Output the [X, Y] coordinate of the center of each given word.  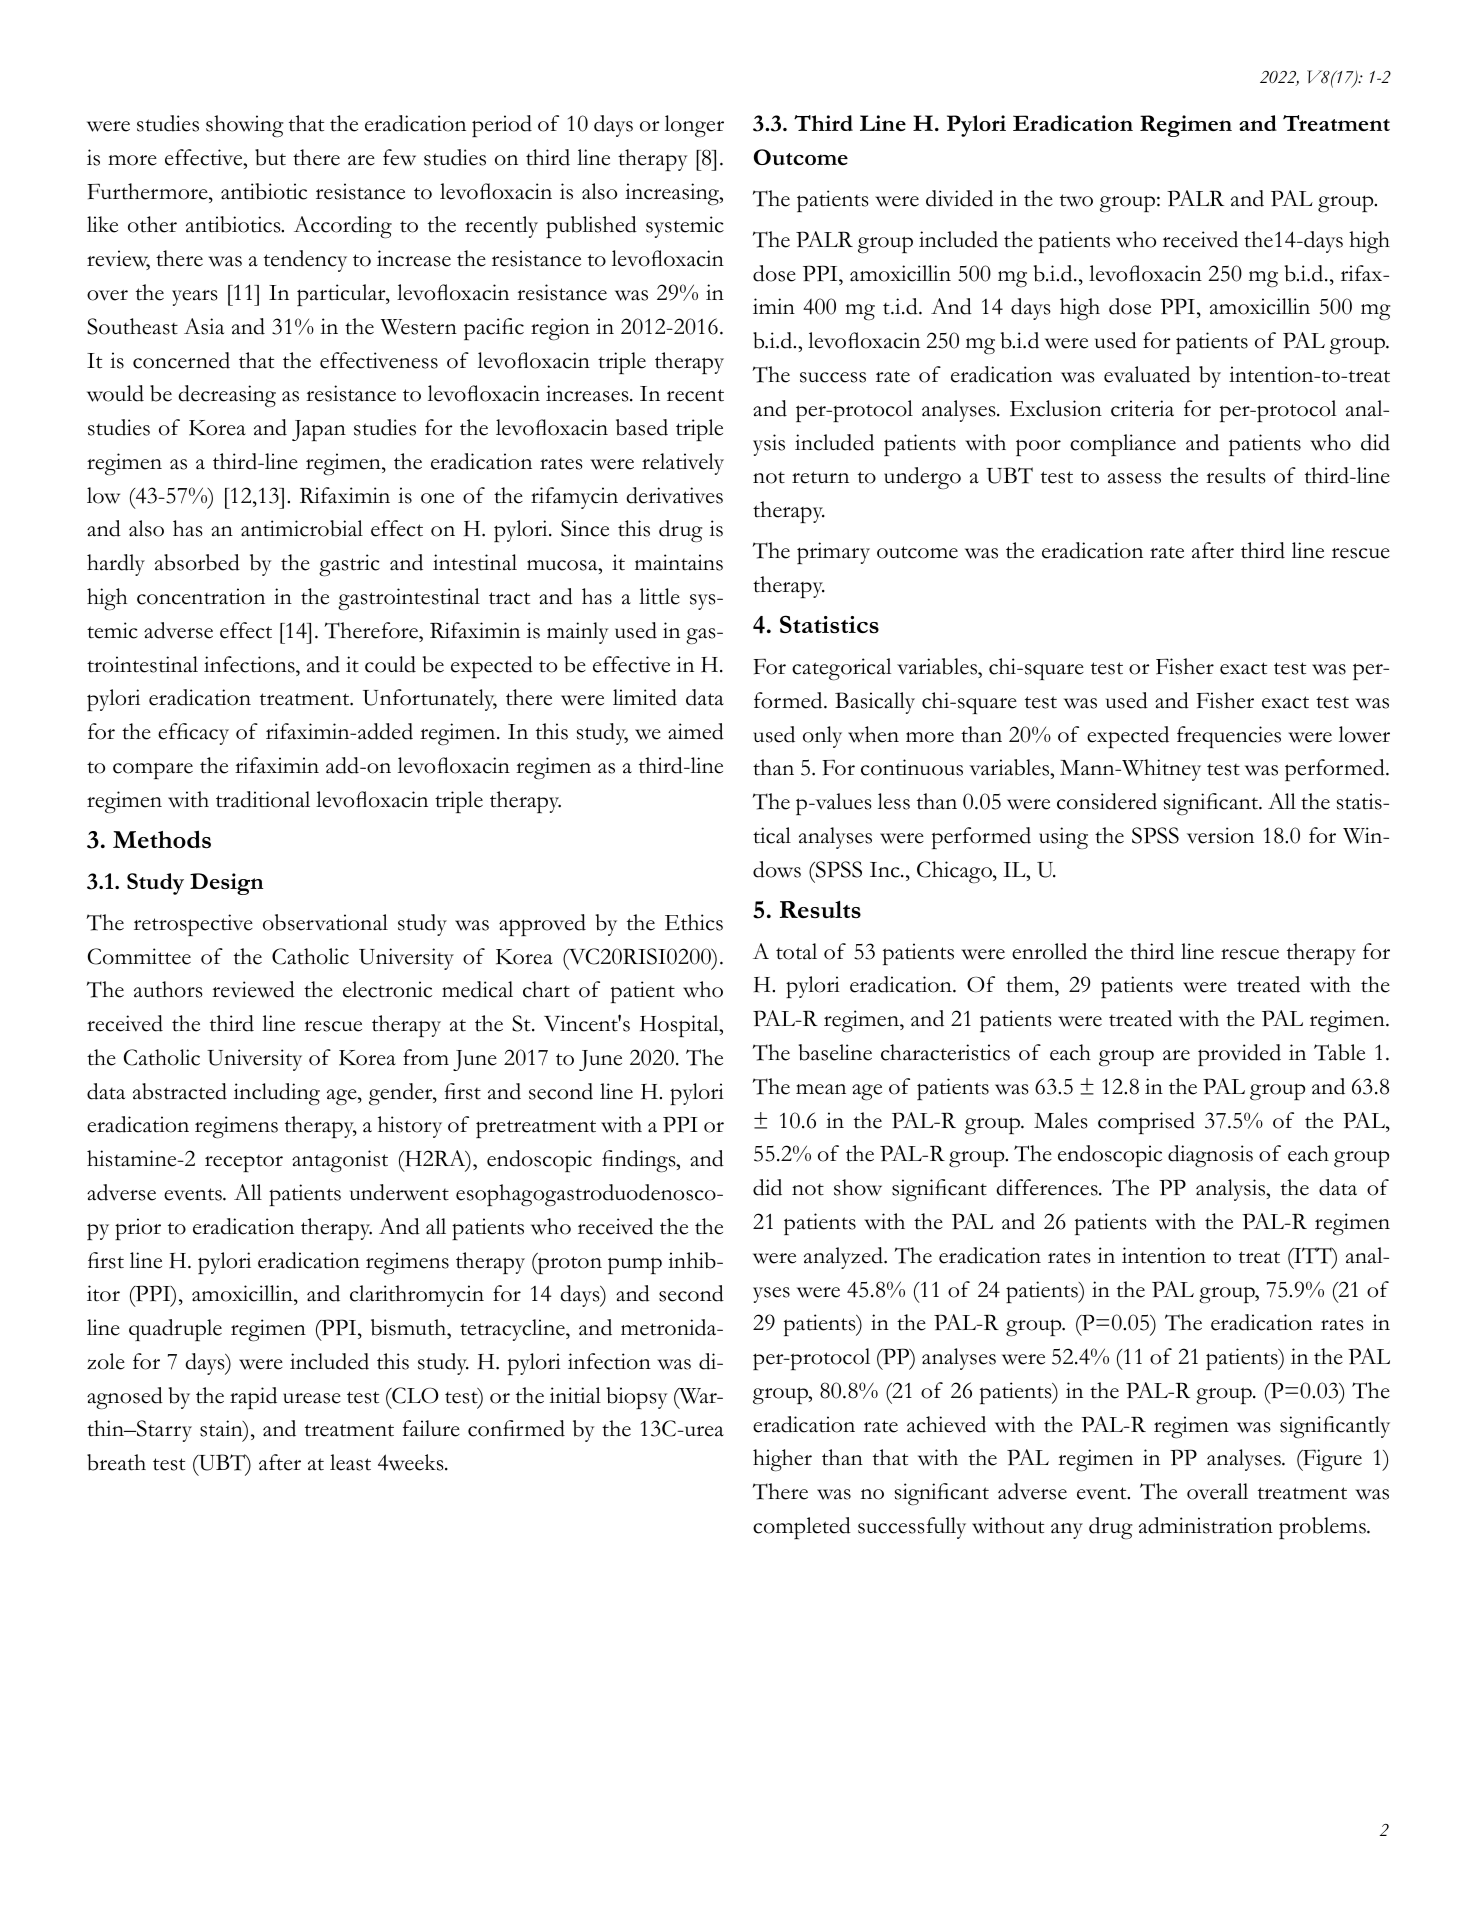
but [270, 157]
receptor [244, 1163]
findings [640, 1161]
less [894, 801]
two [1076, 200]
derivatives [675, 495]
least [350, 1462]
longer [694, 126]
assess [1134, 478]
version [1220, 835]
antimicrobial [302, 528]
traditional [263, 799]
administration [1206, 1525]
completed [802, 1528]
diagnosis [1210, 1156]
